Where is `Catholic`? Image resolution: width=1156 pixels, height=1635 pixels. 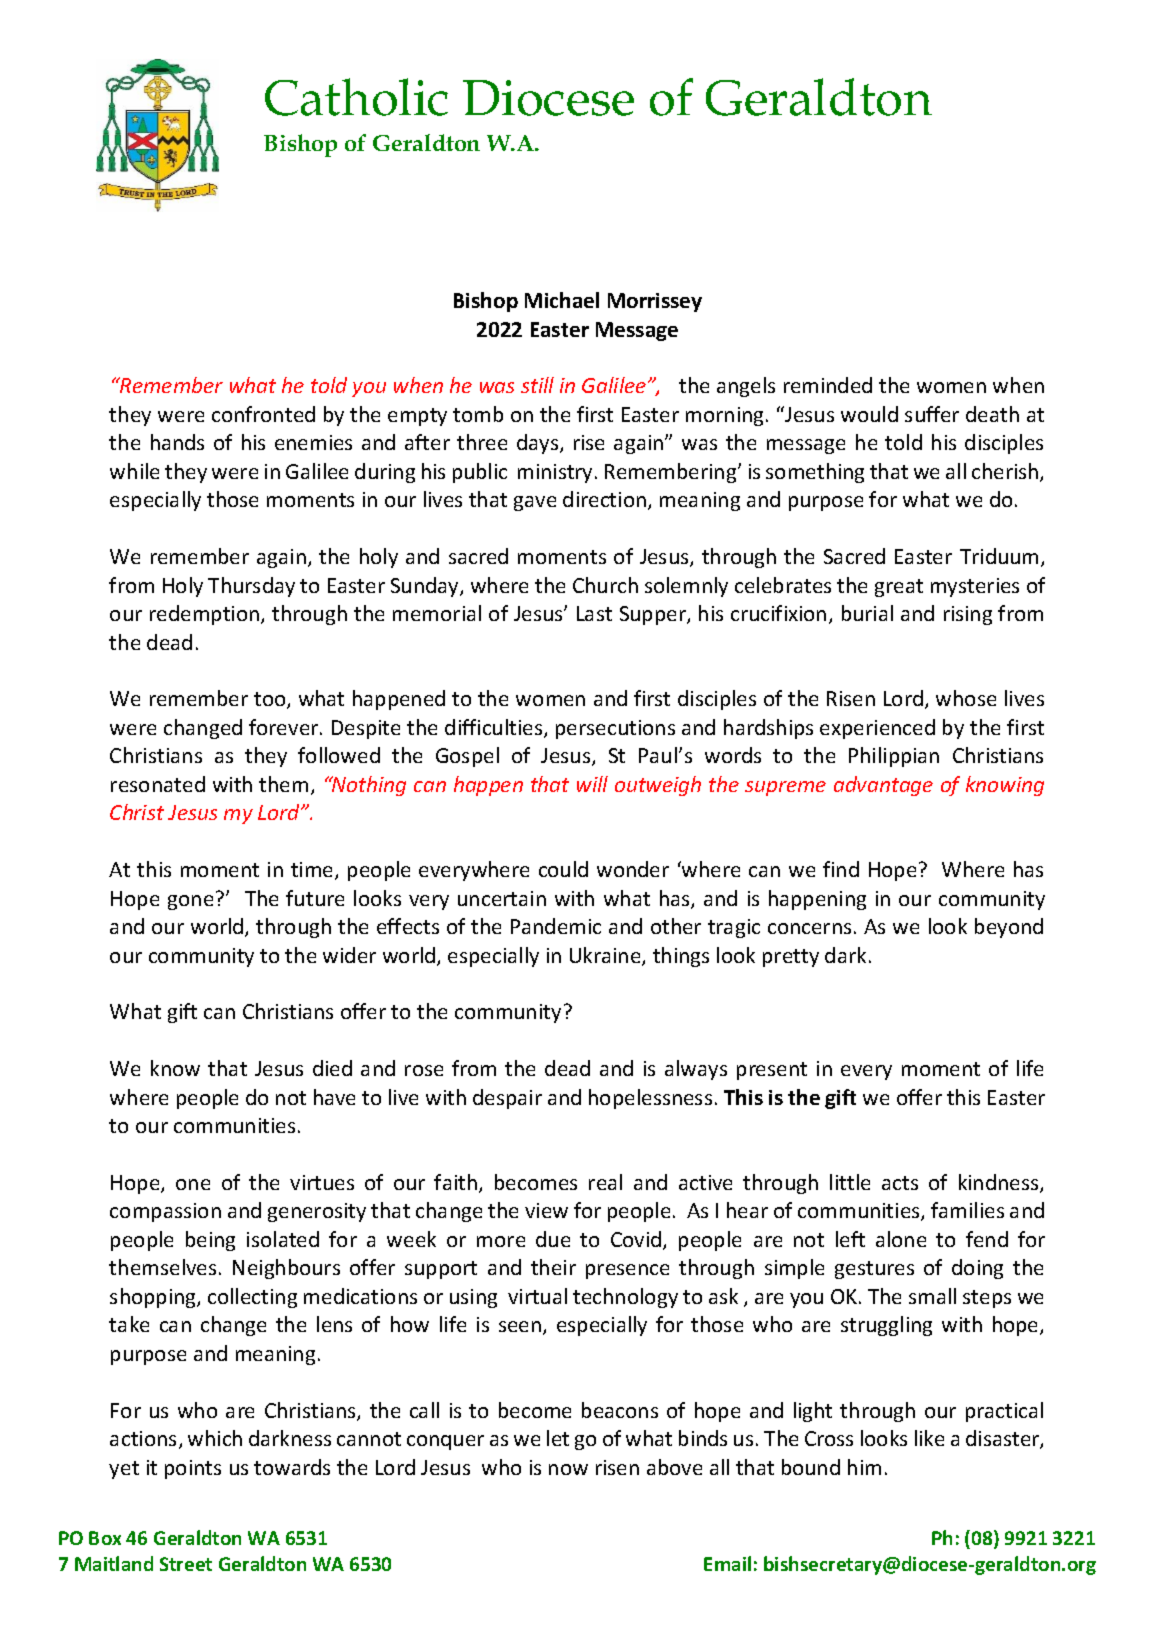 Catholic is located at coordinates (356, 97).
